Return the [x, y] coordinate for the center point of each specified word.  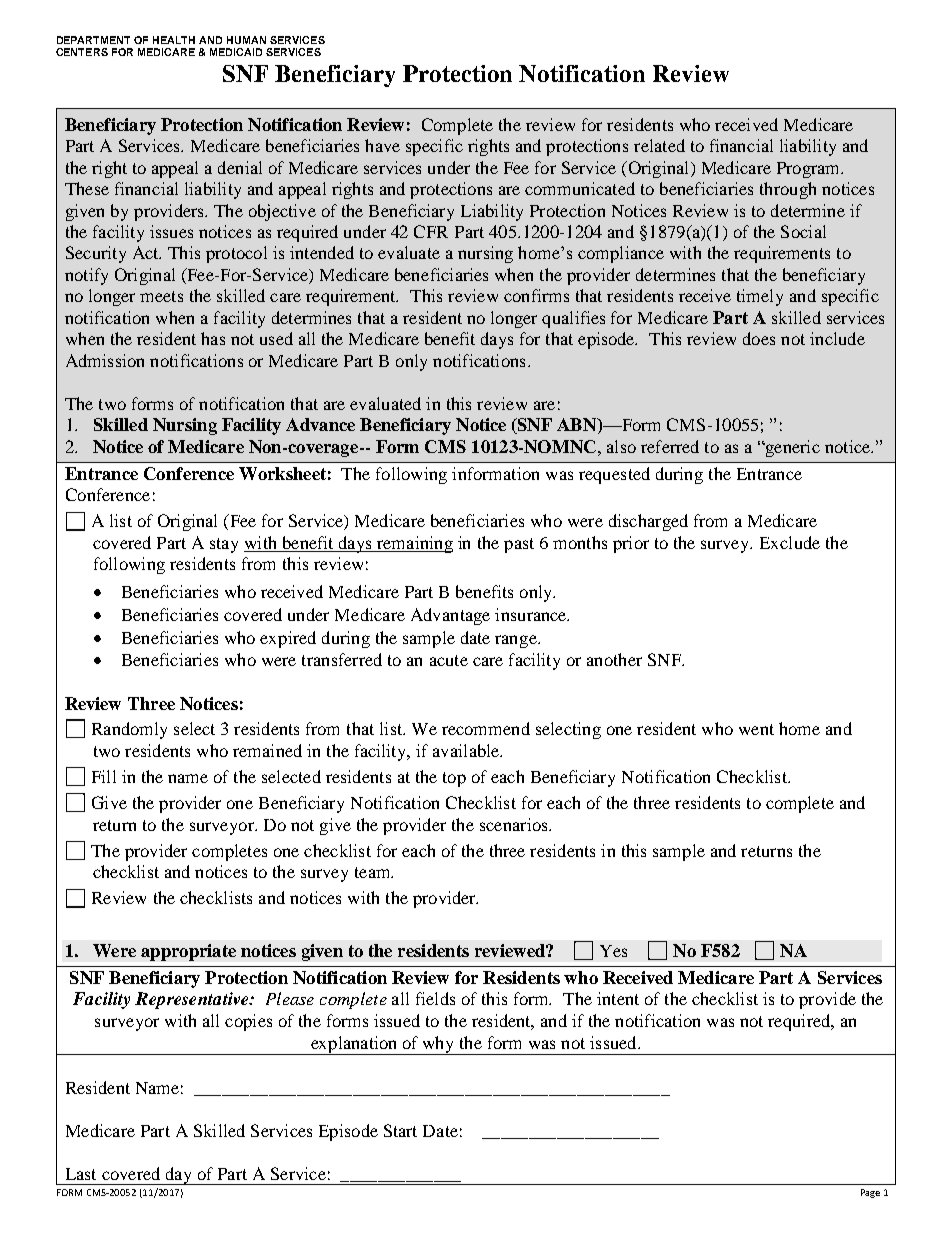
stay [224, 545]
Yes [613, 951]
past [519, 545]
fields [435, 998]
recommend [486, 728]
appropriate [188, 952]
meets [161, 296]
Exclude [790, 542]
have [382, 145]
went [756, 729]
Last [81, 1174]
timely [760, 297]
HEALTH [174, 40]
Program [809, 170]
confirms [536, 295]
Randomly [129, 730]
